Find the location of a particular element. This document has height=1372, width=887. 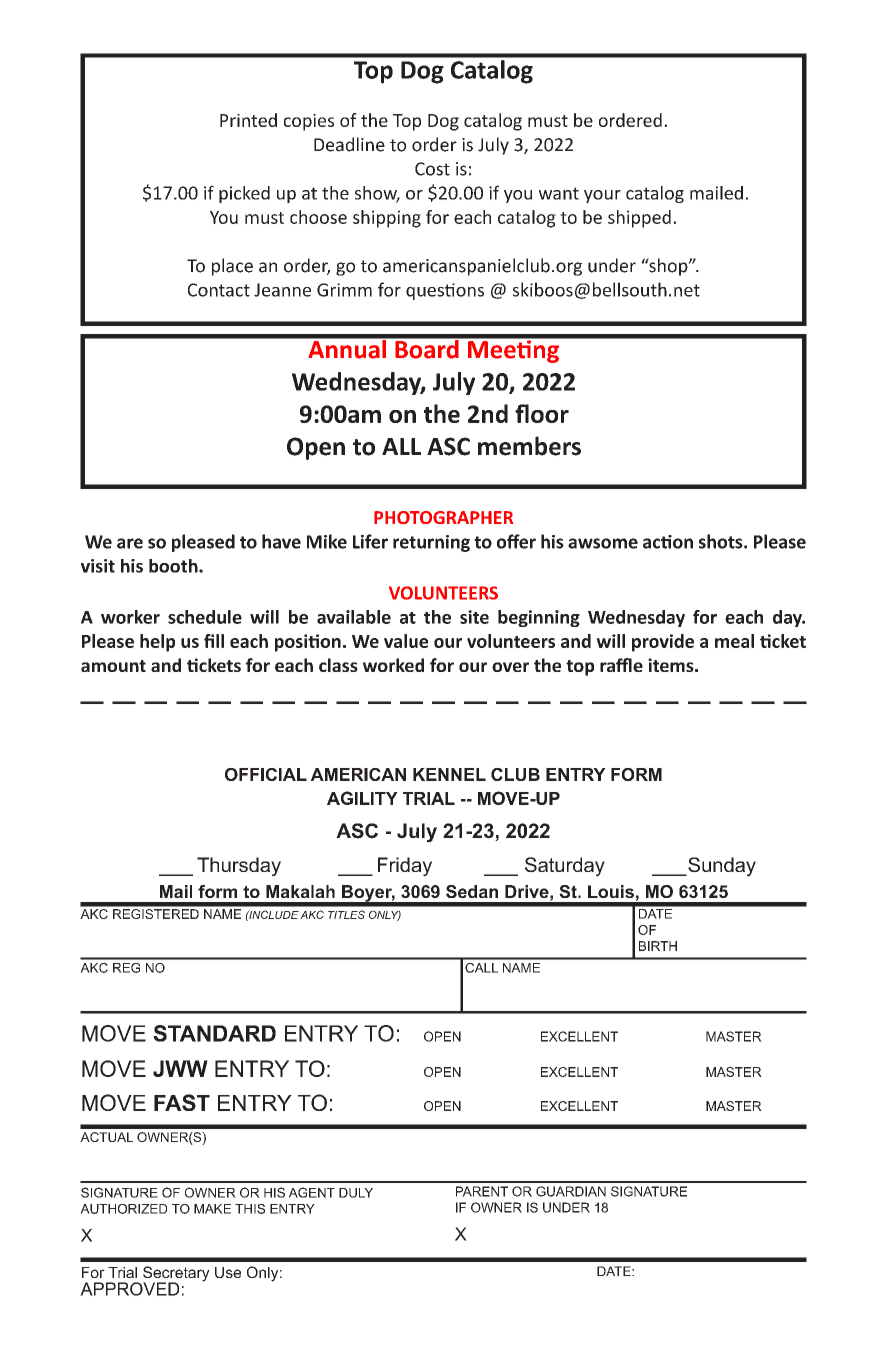

action is located at coordinates (668, 542).
